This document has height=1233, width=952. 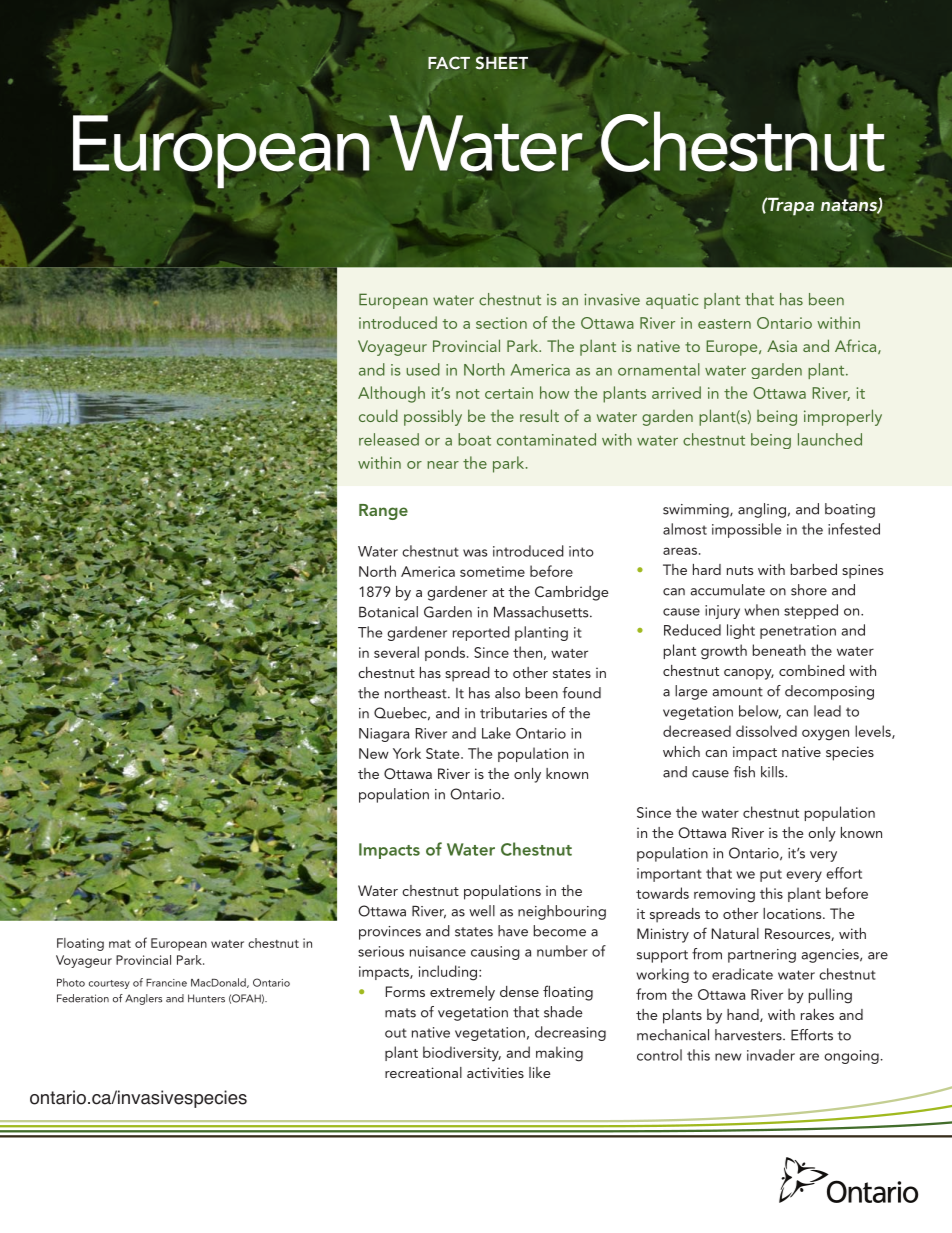 I want to click on sometime, so click(x=492, y=571).
